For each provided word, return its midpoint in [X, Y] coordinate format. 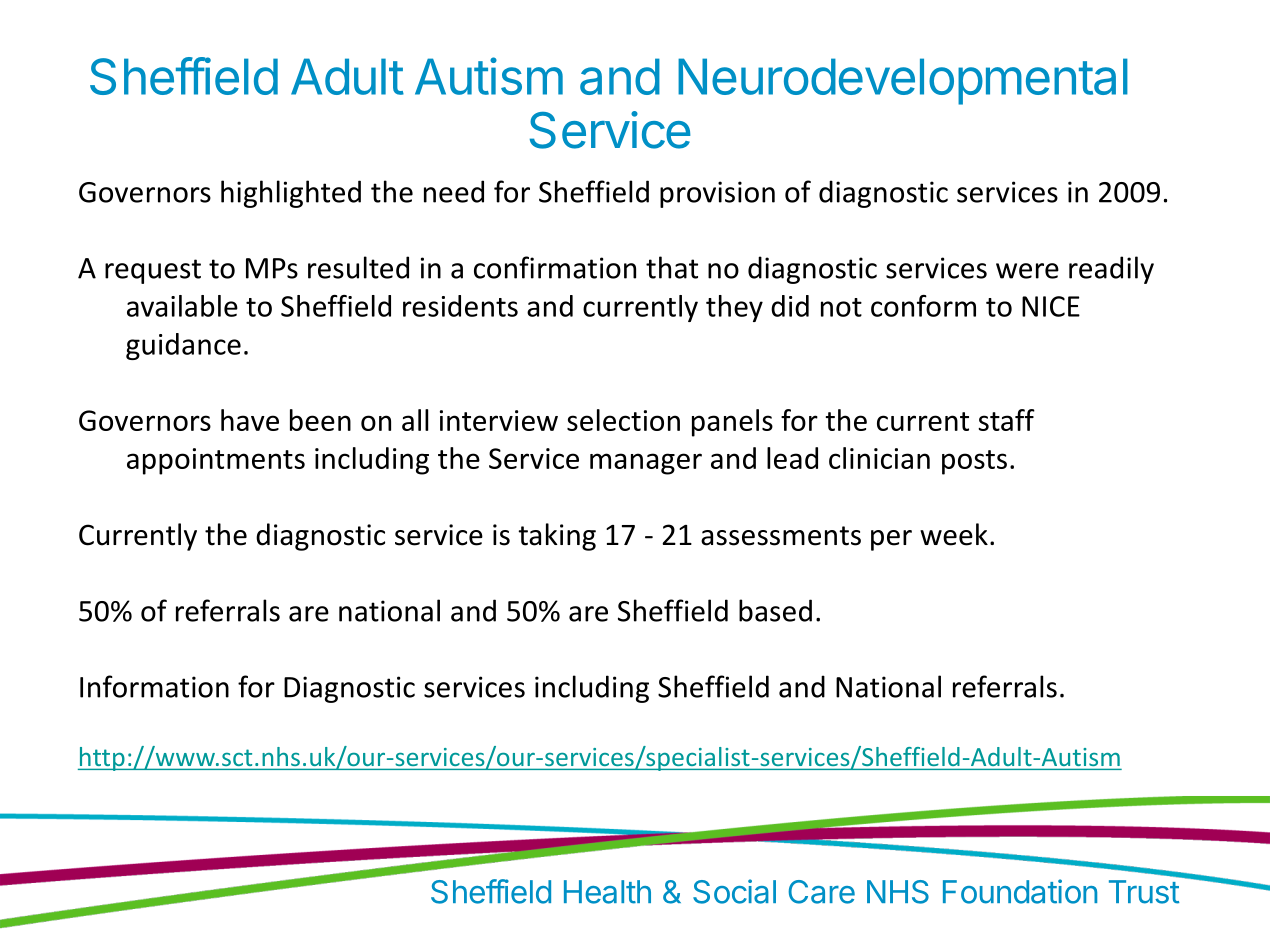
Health [607, 892]
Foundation [1020, 891]
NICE [1051, 306]
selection [623, 420]
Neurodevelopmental [903, 81]
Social [734, 891]
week [954, 534]
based [775, 610]
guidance [183, 346]
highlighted [291, 194]
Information [154, 686]
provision [717, 194]
